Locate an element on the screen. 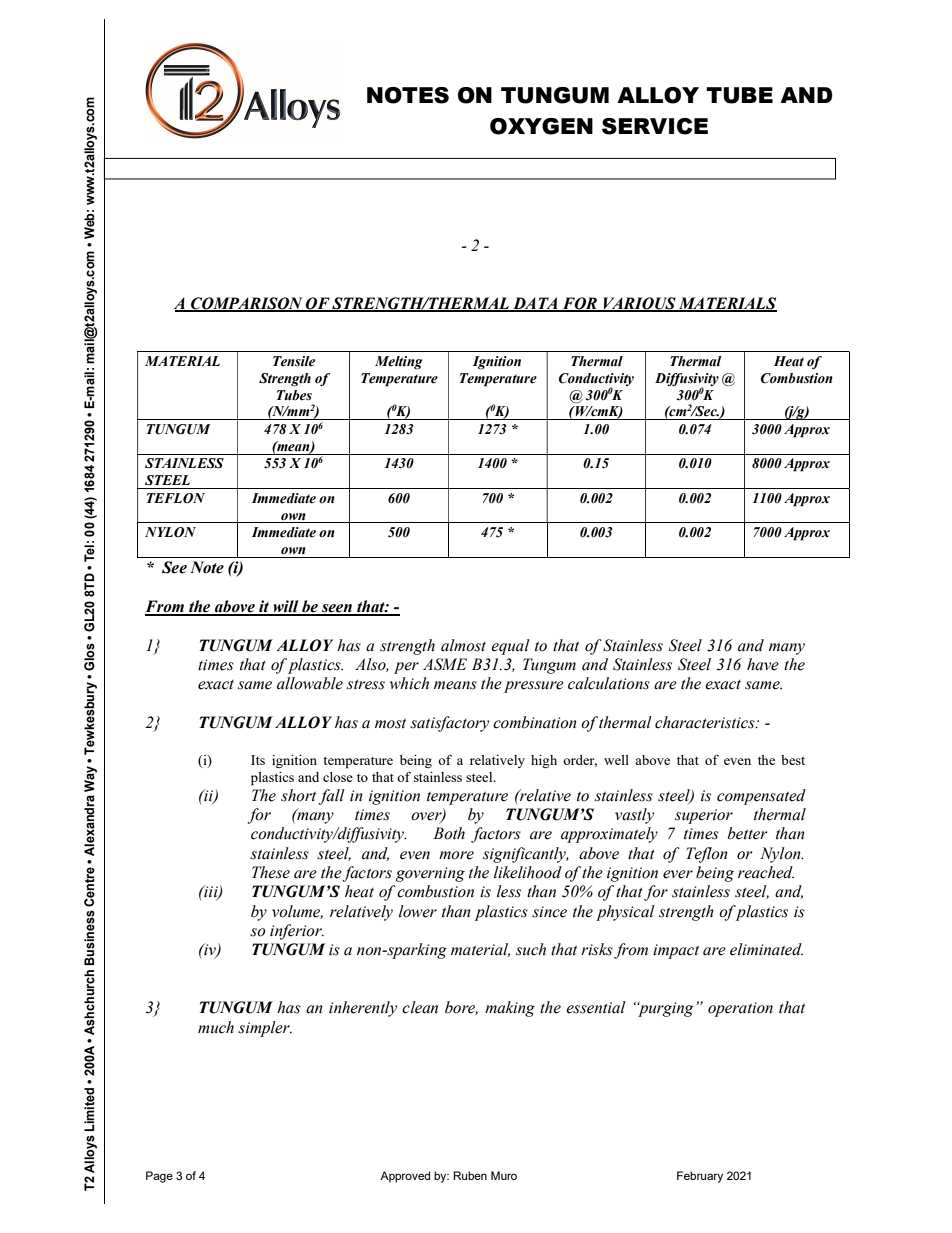 This screenshot has height=1233, width=952. have is located at coordinates (763, 664).
